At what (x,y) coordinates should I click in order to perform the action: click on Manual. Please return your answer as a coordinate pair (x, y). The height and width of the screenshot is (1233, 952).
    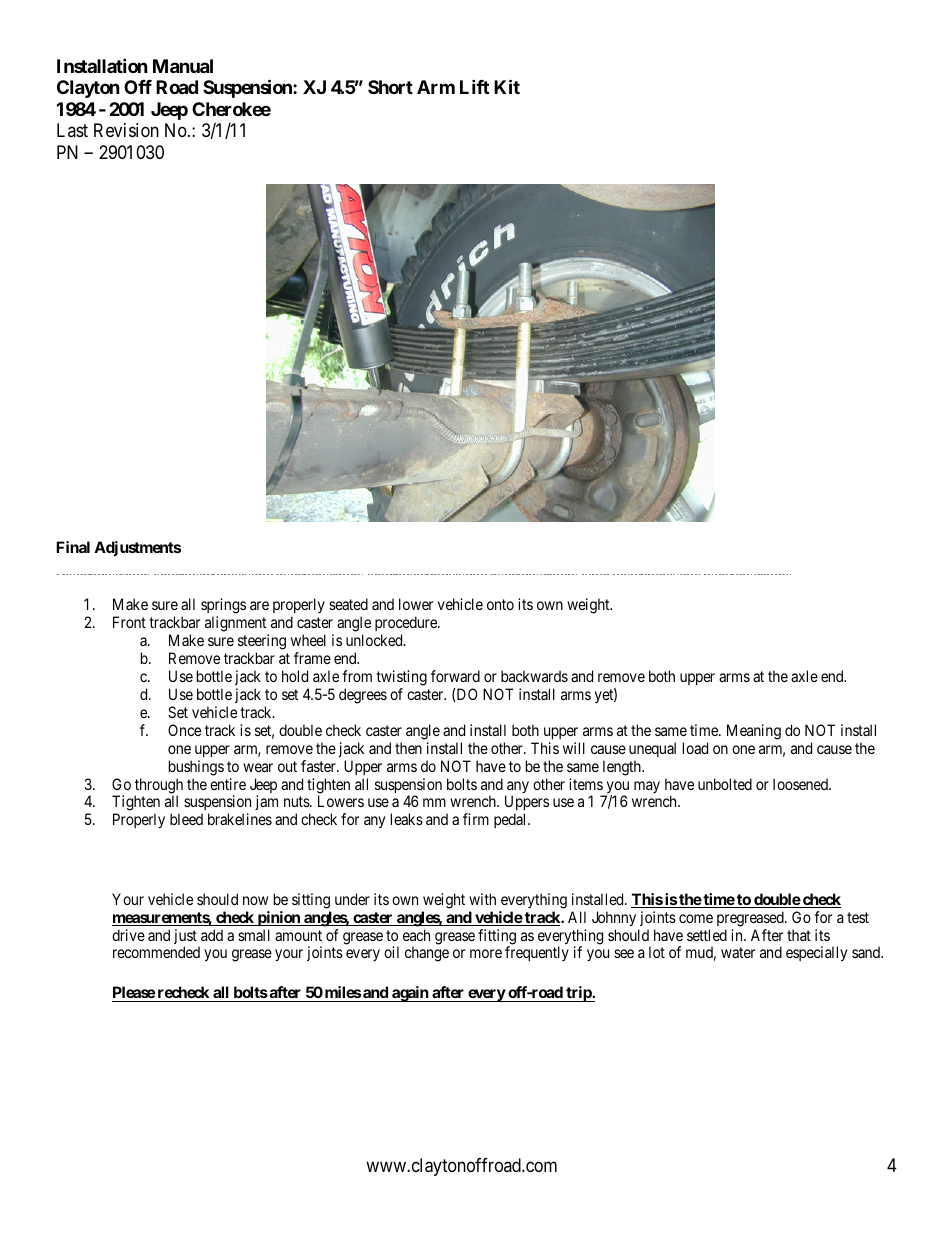
    Looking at the image, I should click on (183, 66).
